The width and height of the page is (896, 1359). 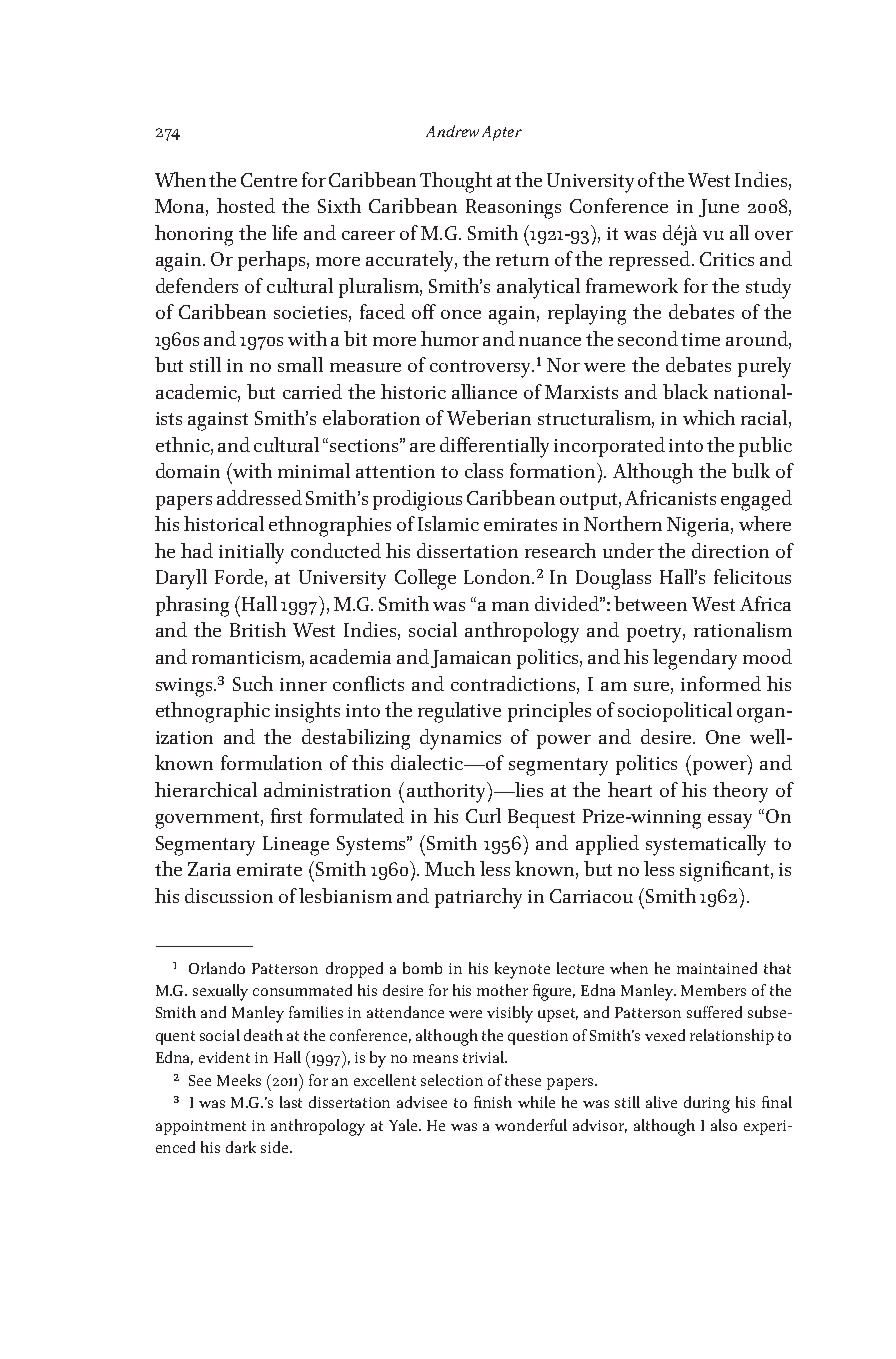 What do you see at coordinates (291, 1102) in the page?
I see `last` at bounding box center [291, 1102].
